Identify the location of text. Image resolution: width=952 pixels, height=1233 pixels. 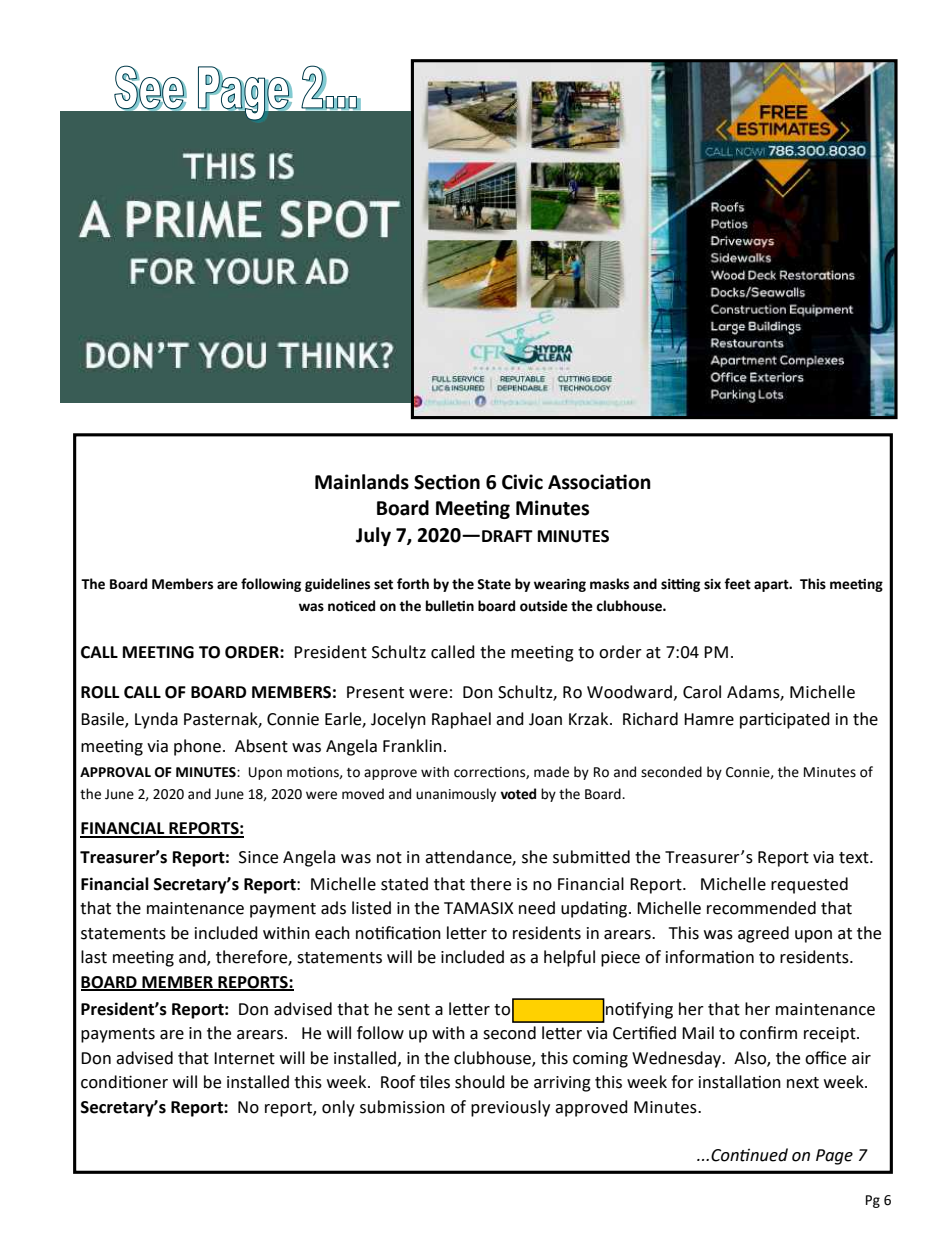
(855, 858).
